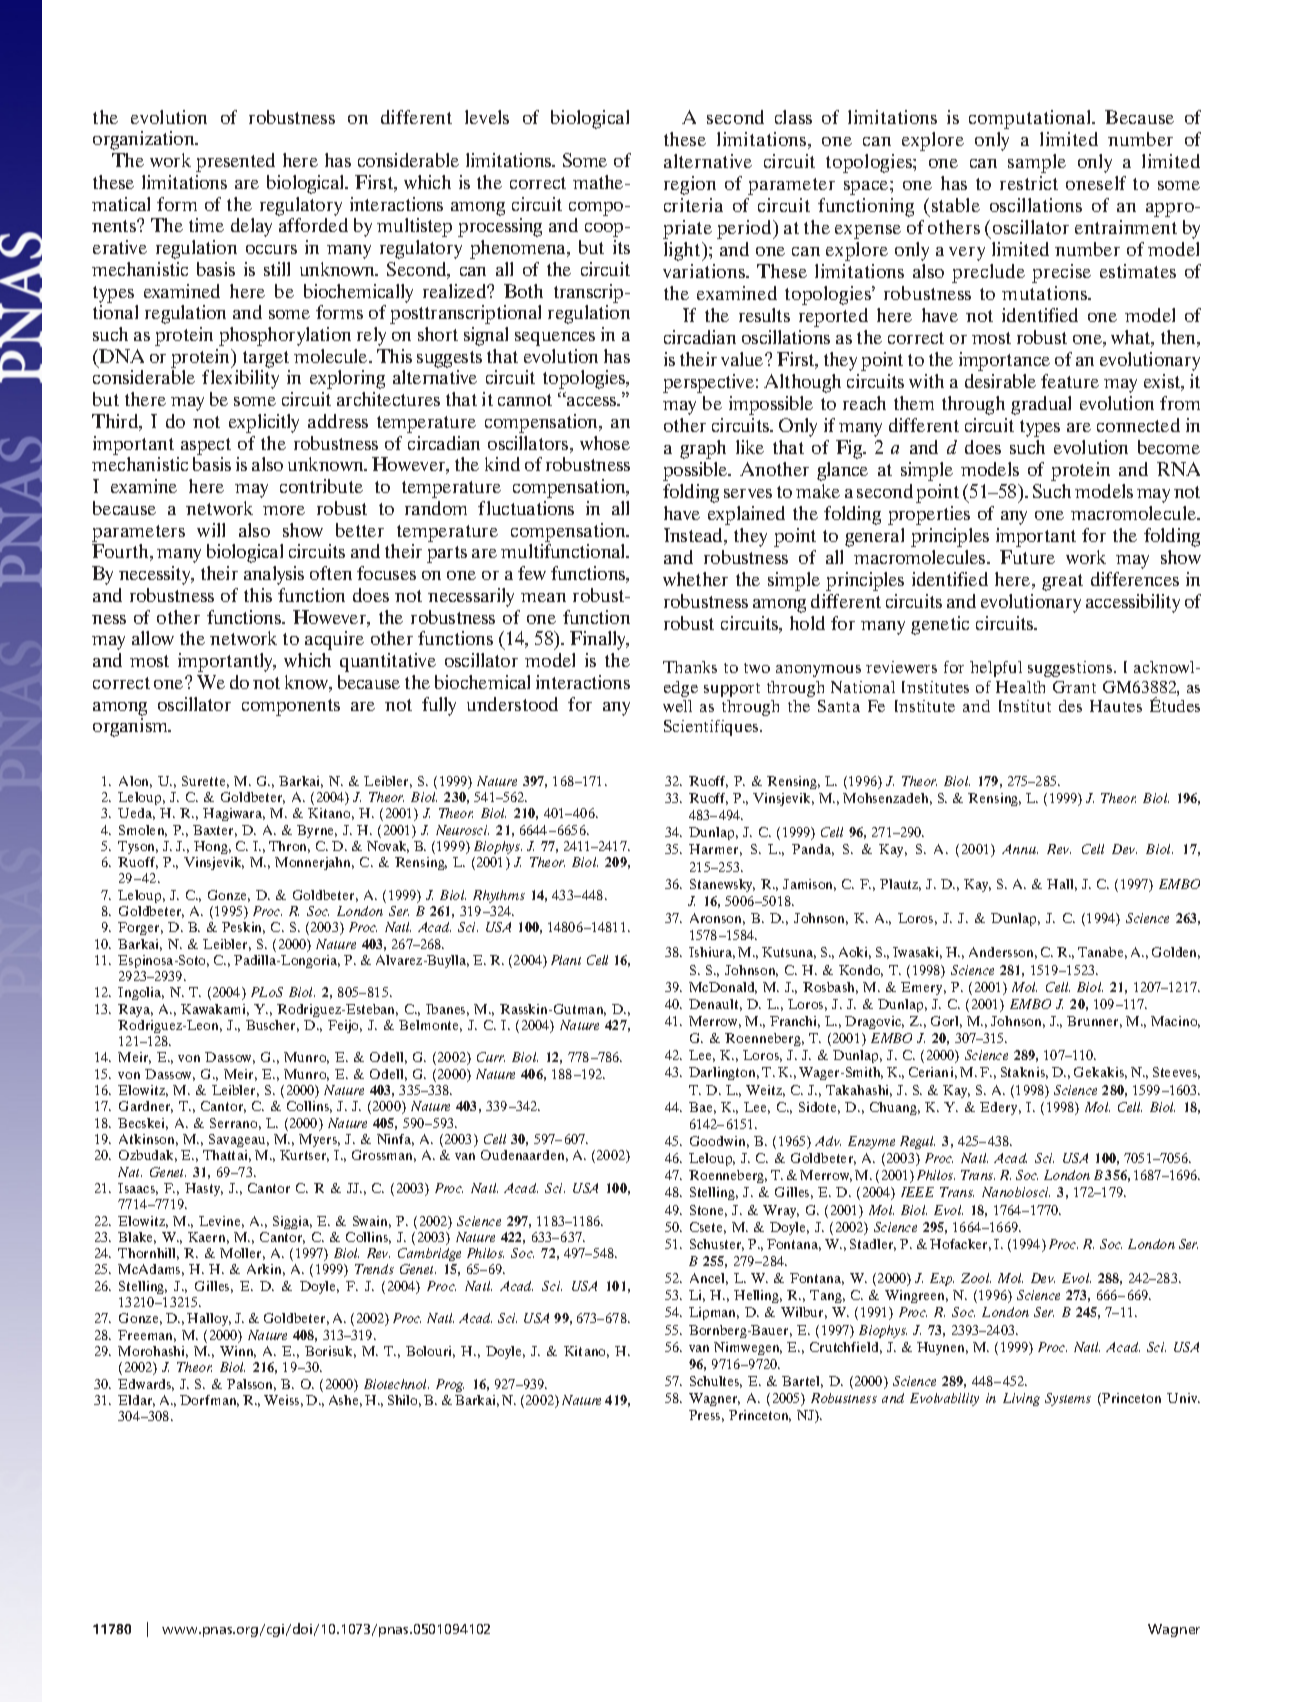 The height and width of the screenshot is (1702, 1291). I want to click on Systems, so click(1068, 1399).
